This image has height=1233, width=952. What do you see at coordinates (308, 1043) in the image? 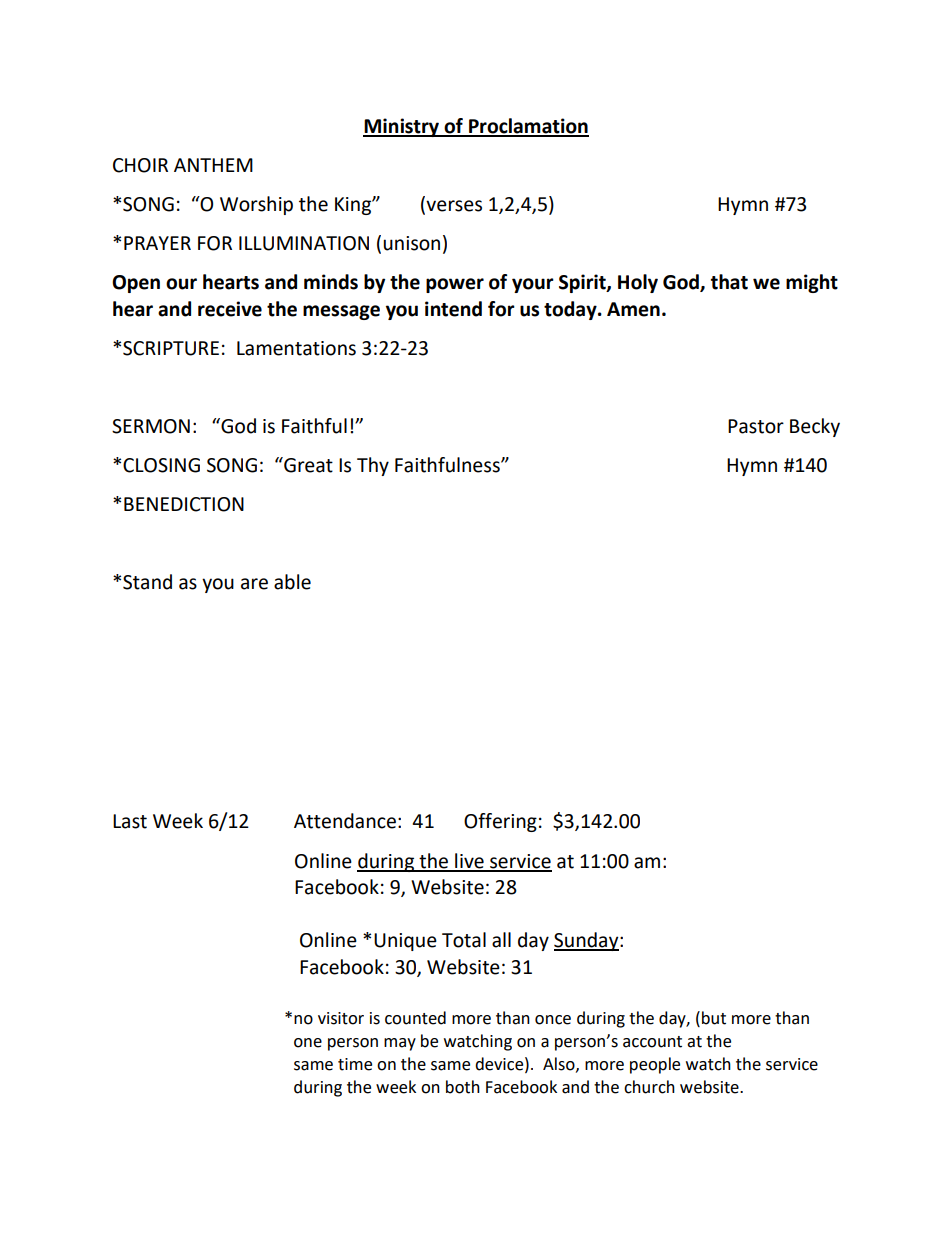
I see `one` at bounding box center [308, 1043].
